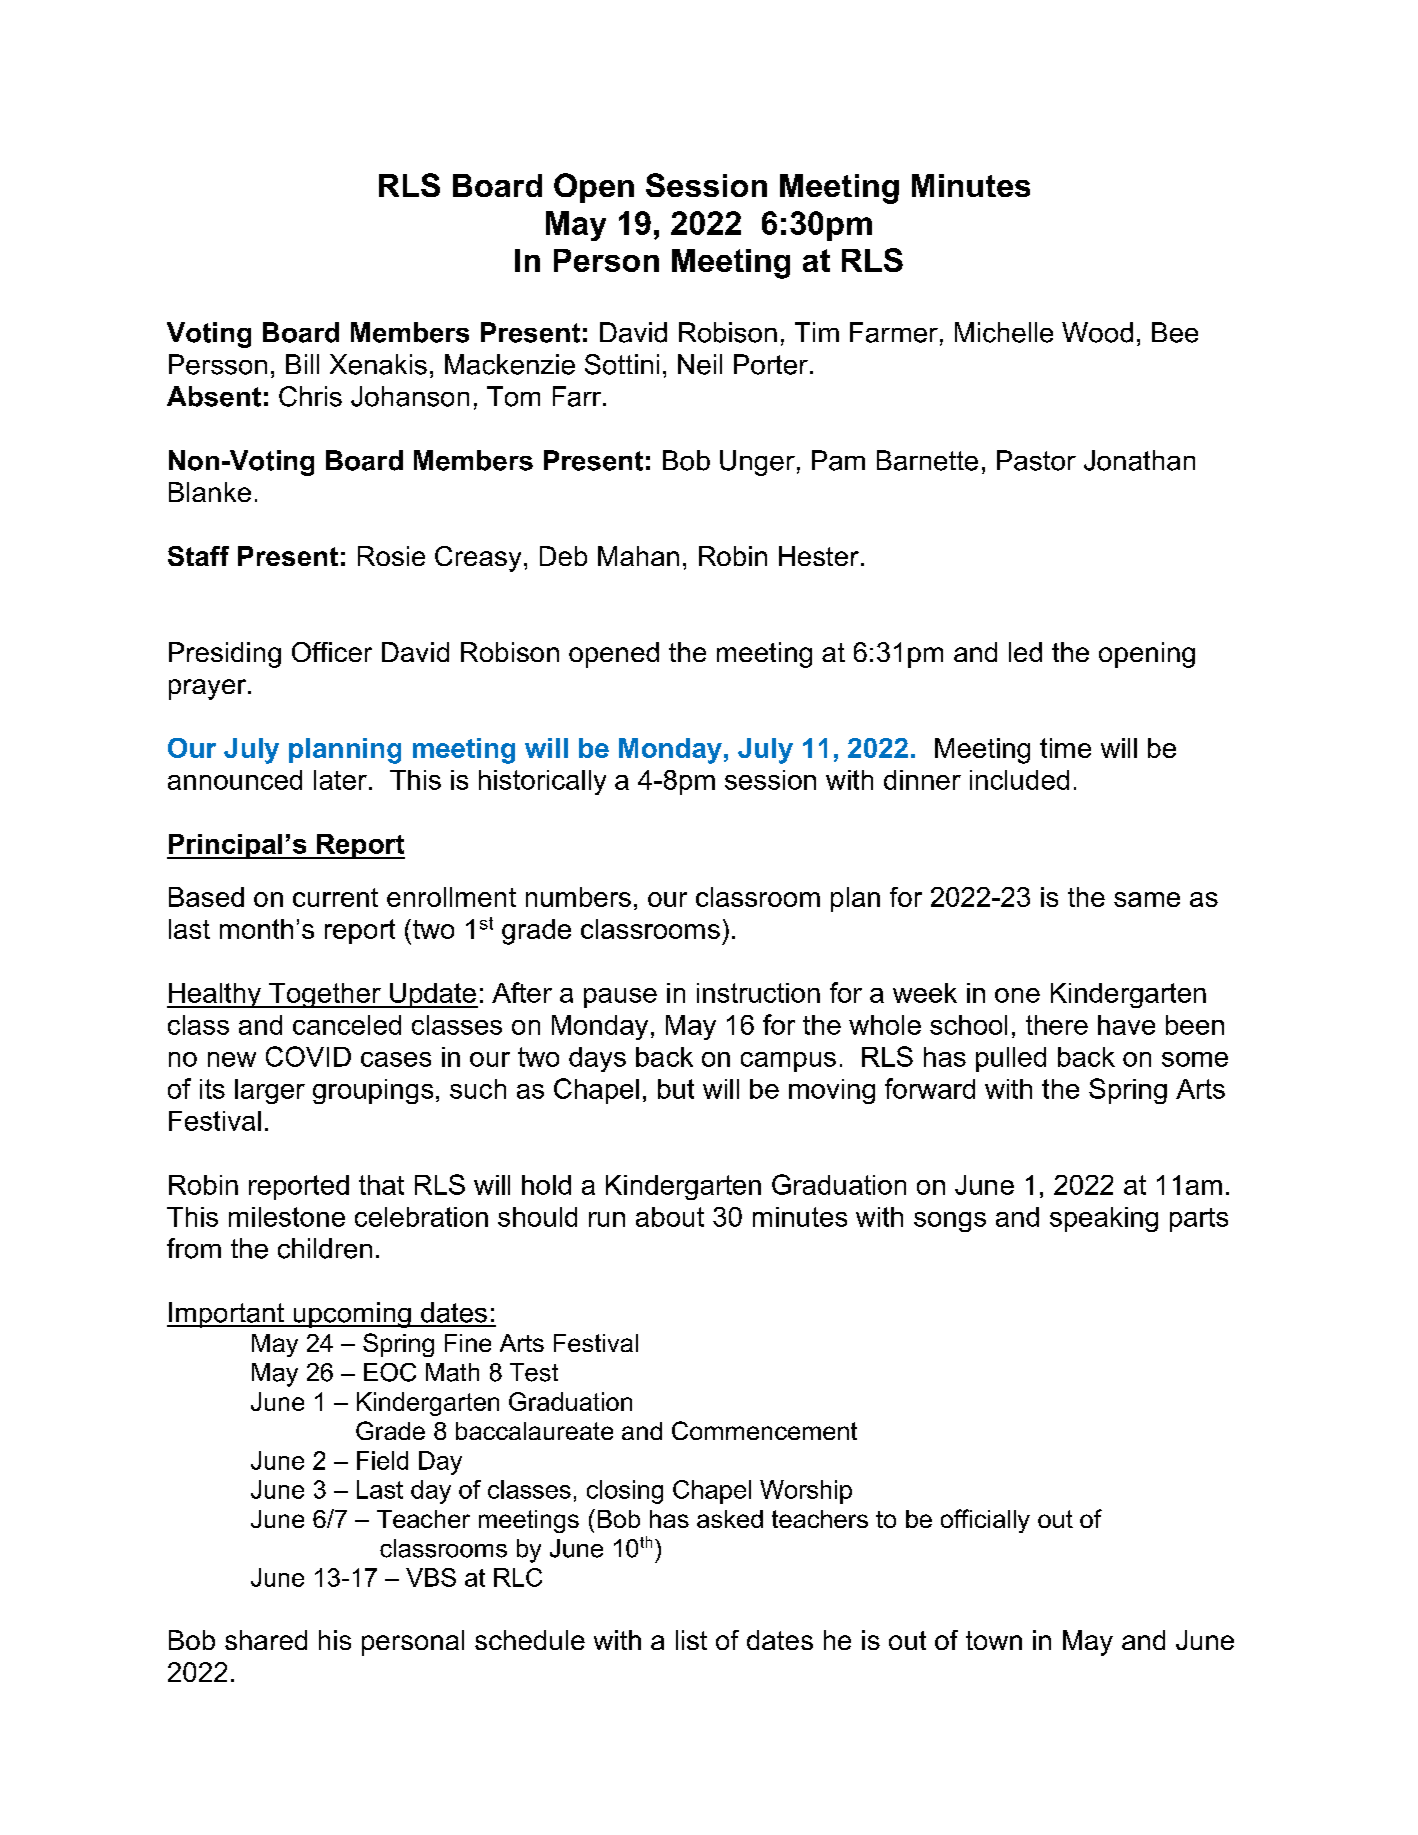  I want to click on Mahan, so click(638, 556).
